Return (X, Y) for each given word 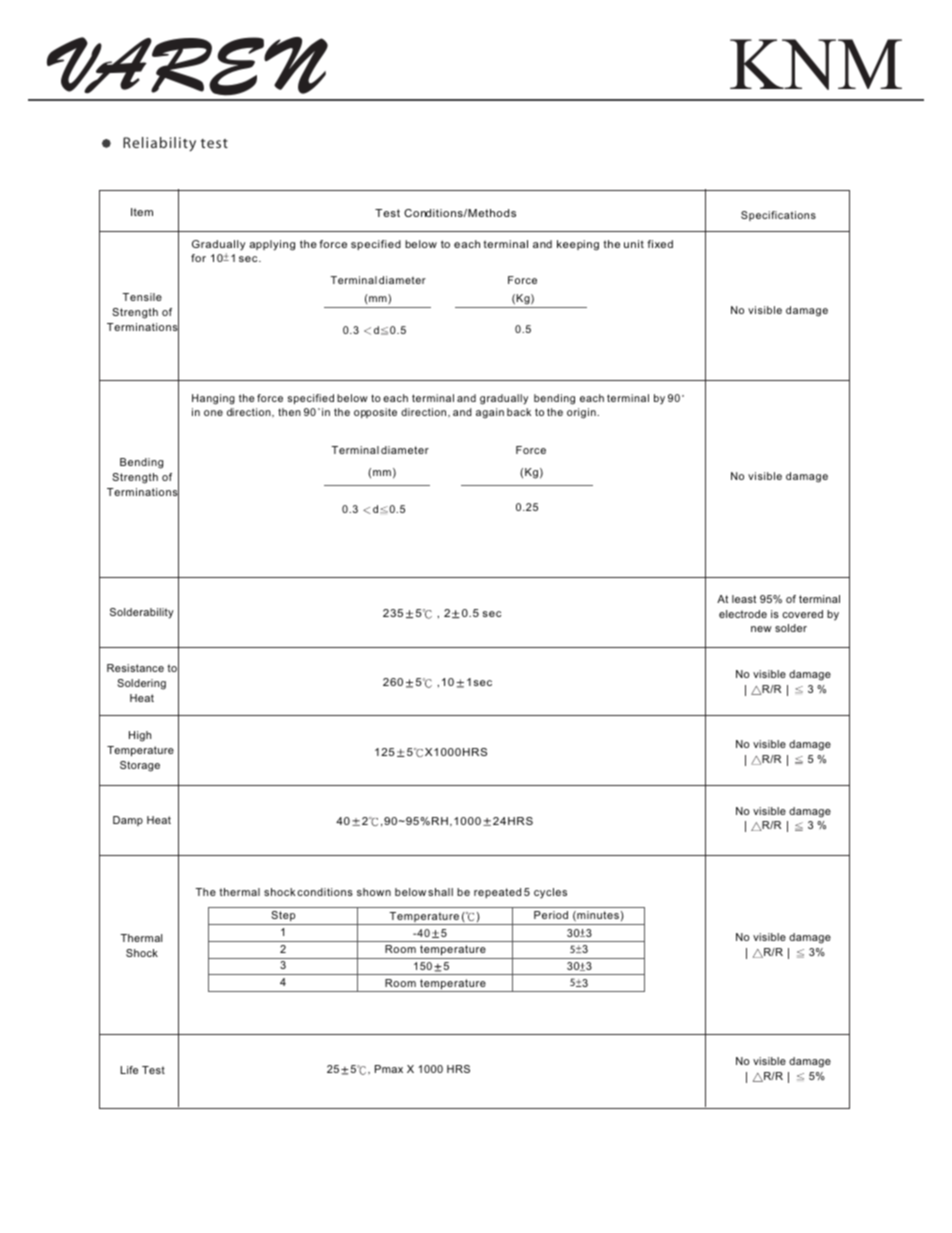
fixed (660, 244)
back (519, 412)
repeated (497, 893)
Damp (128, 821)
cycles (550, 893)
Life (129, 1070)
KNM (816, 64)
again (490, 413)
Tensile (142, 297)
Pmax (389, 1069)
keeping (578, 245)
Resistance (135, 668)
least (744, 599)
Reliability (159, 144)
